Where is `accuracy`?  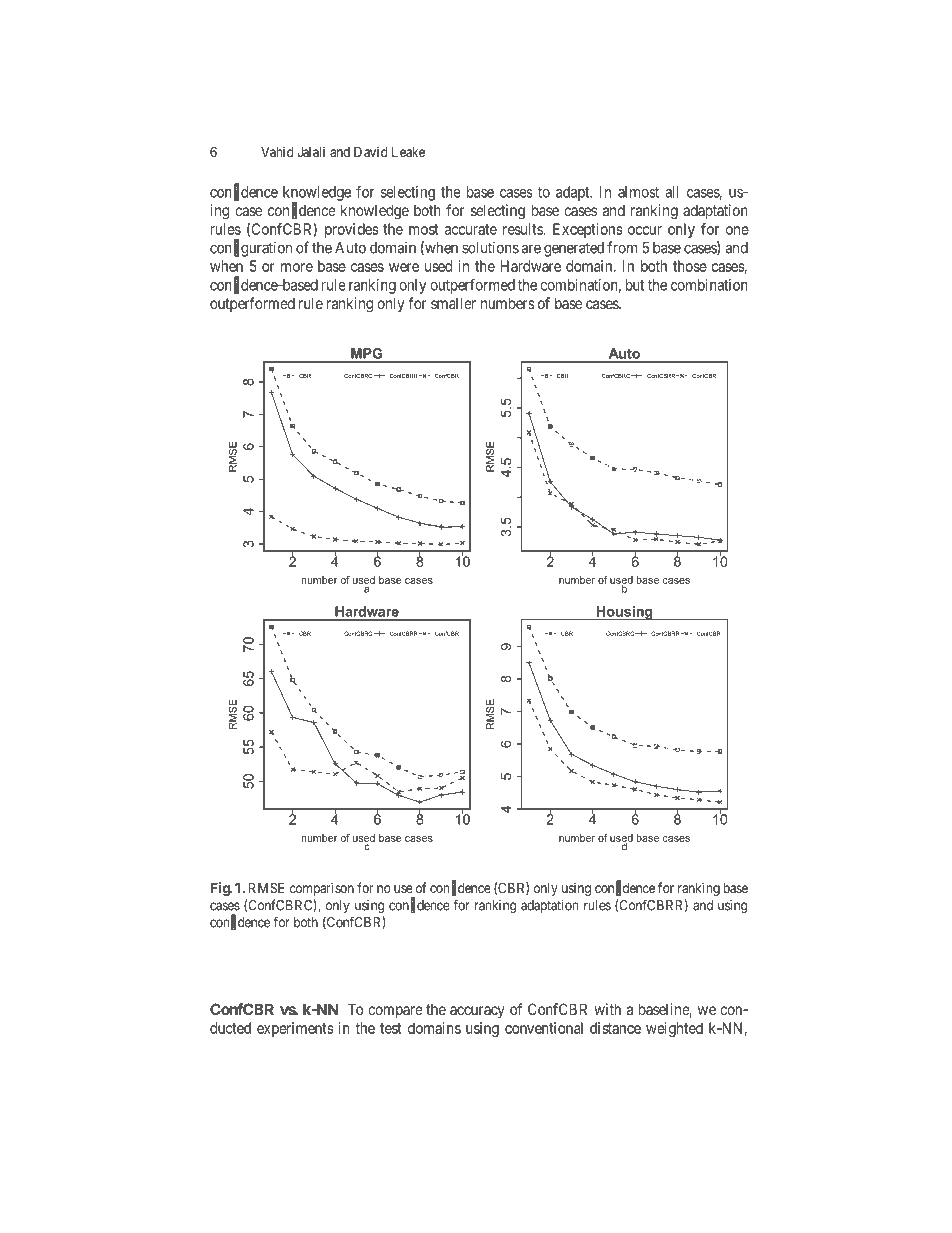
accuracy is located at coordinates (477, 1012).
